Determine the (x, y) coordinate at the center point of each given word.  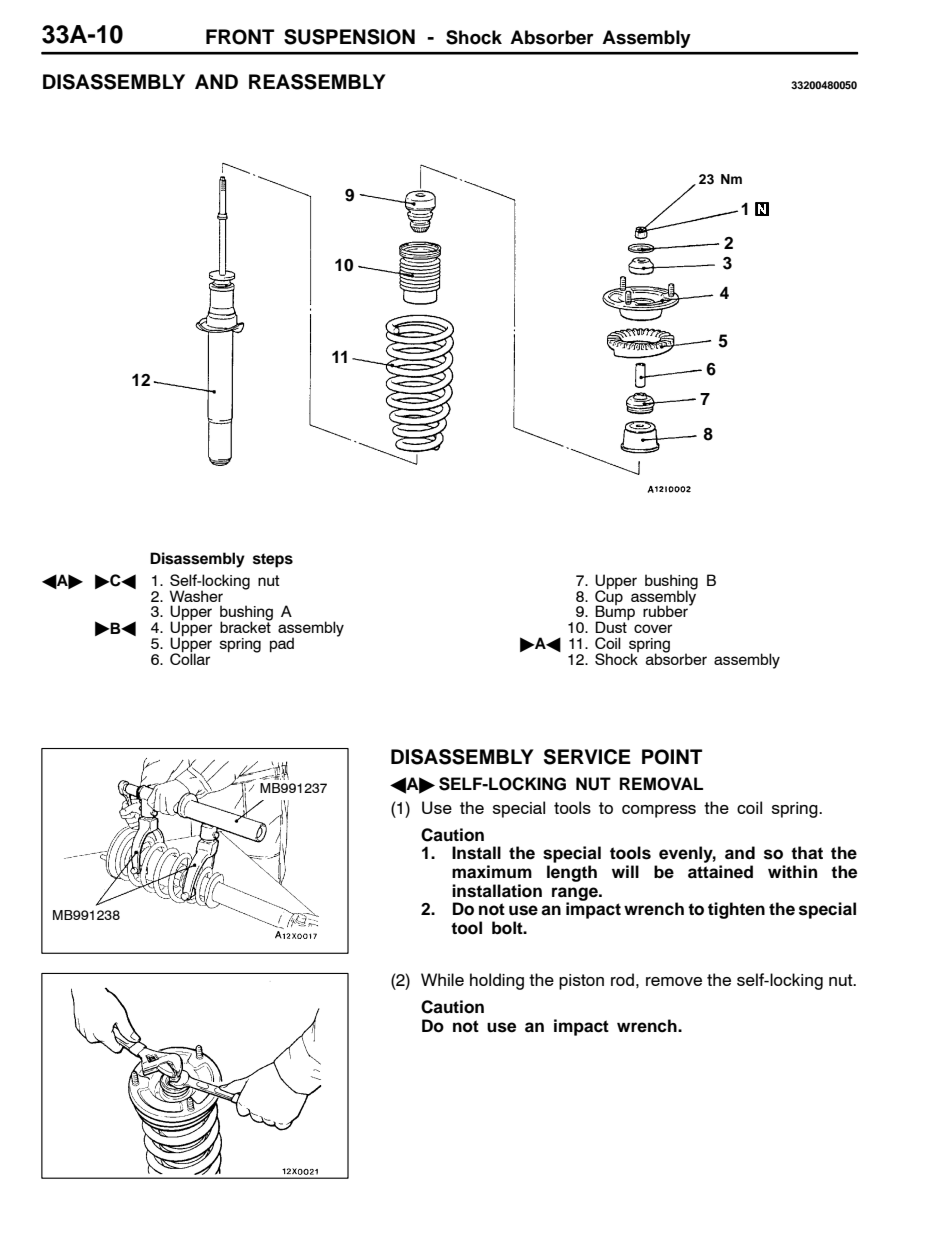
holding (497, 981)
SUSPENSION (349, 37)
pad (282, 644)
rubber (666, 610)
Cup (609, 597)
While (442, 979)
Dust (611, 627)
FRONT (240, 37)
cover (653, 628)
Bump (615, 613)
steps (273, 560)
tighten (736, 910)
